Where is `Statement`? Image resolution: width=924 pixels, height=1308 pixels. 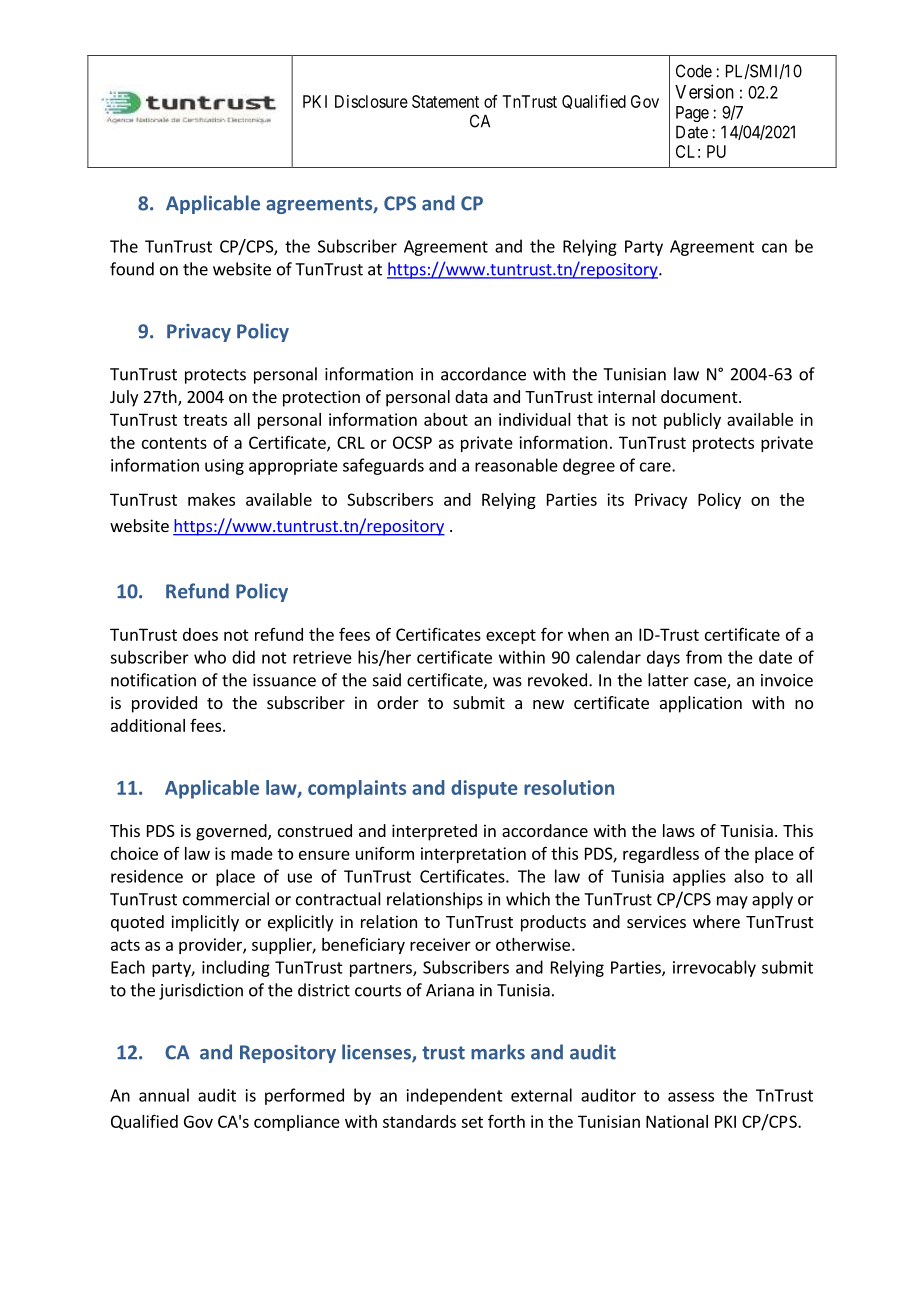
Statement is located at coordinates (445, 101).
